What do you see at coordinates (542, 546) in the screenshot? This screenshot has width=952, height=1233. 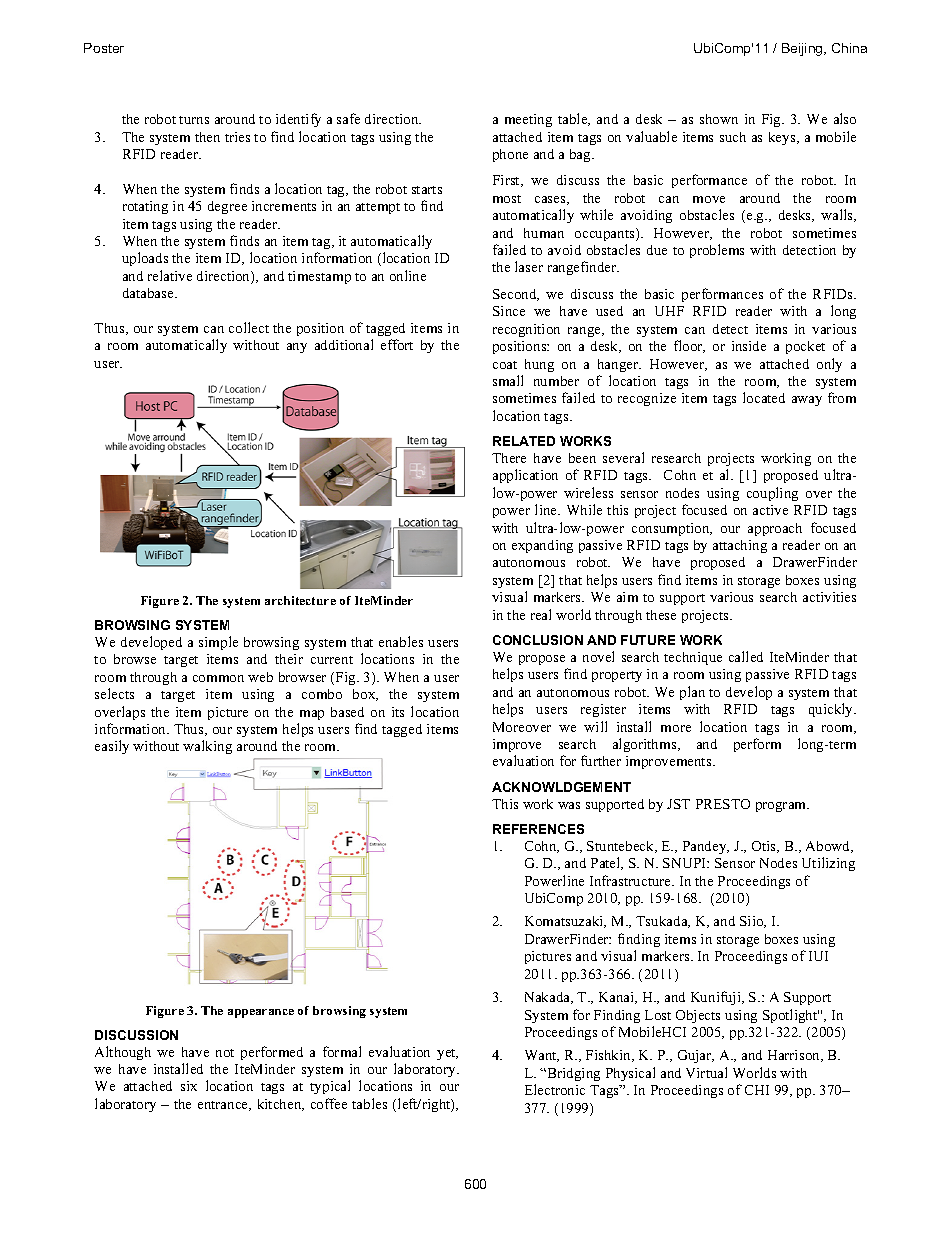 I see `expanding` at bounding box center [542, 546].
